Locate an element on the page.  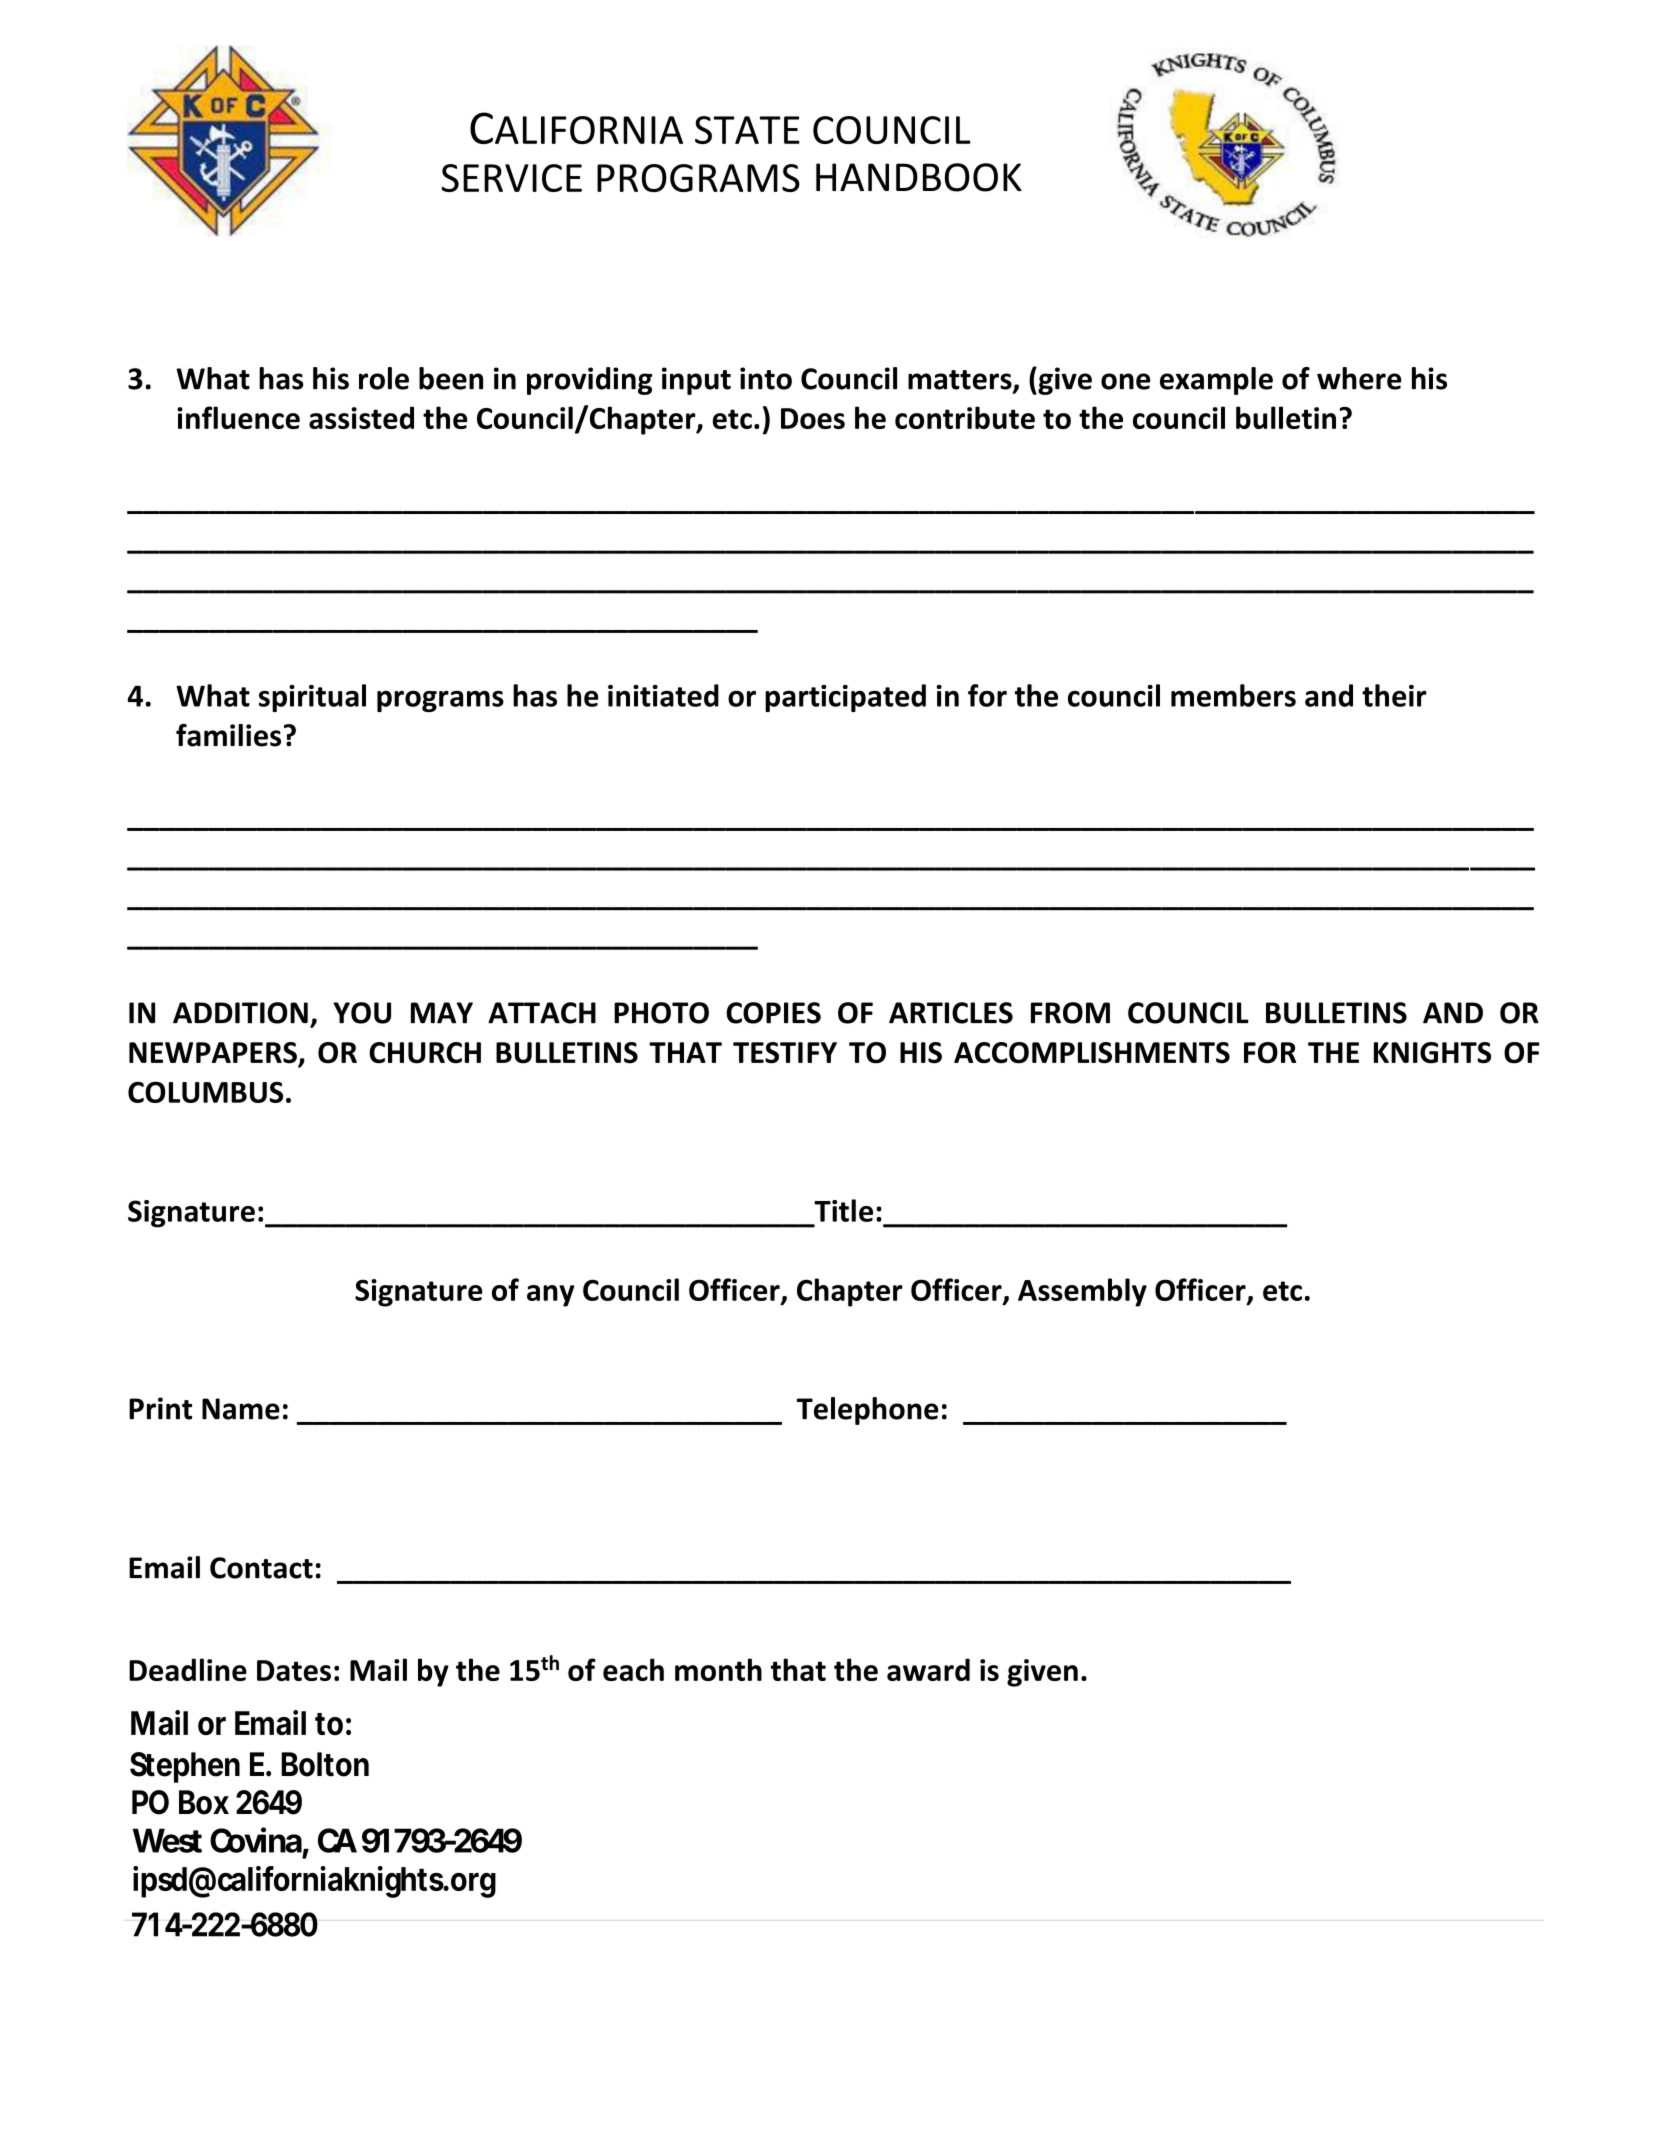
Name is located at coordinates (241, 1409).
